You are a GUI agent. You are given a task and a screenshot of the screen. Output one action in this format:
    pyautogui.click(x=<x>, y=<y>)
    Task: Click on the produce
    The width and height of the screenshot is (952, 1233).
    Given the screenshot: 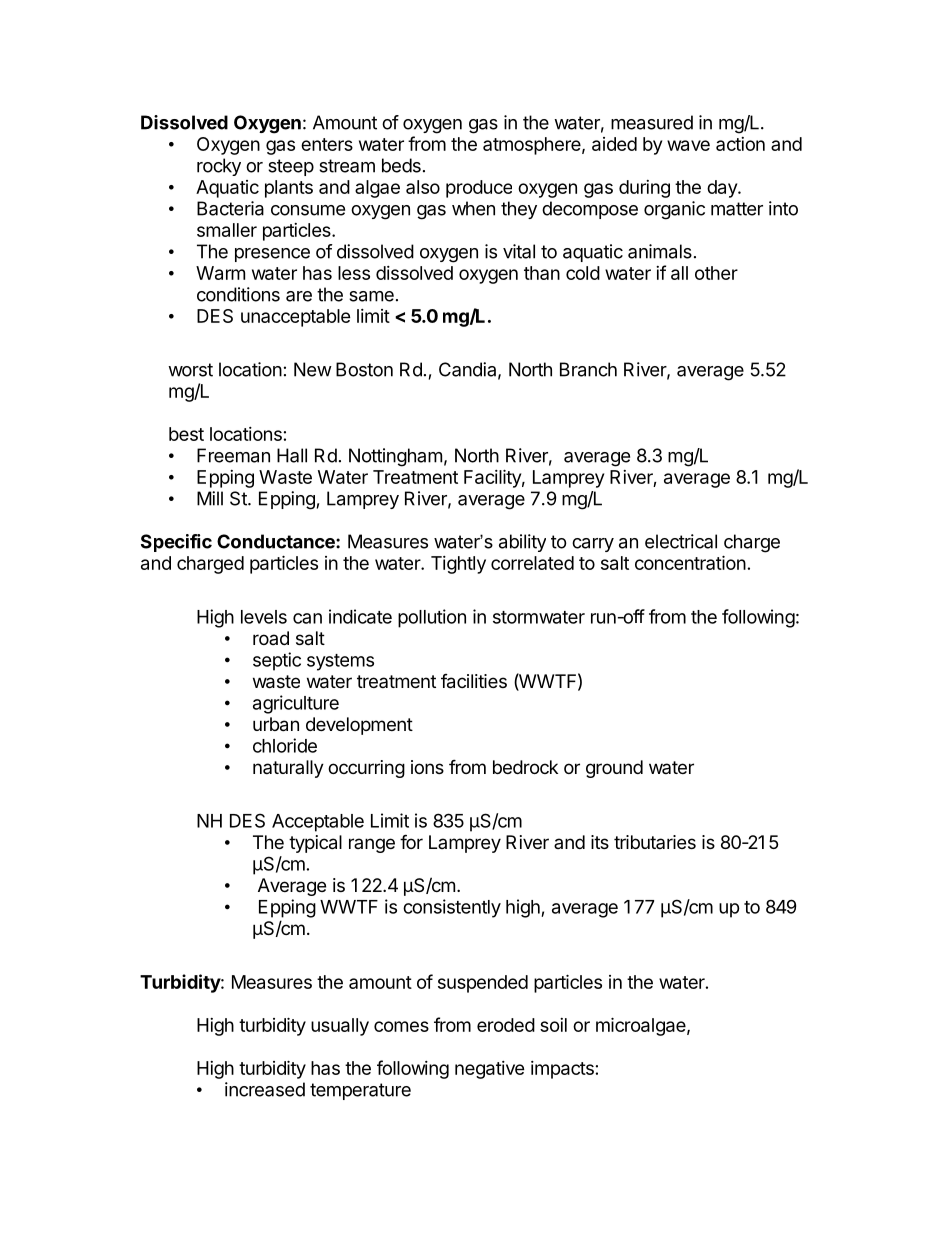 What is the action you would take?
    pyautogui.click(x=479, y=189)
